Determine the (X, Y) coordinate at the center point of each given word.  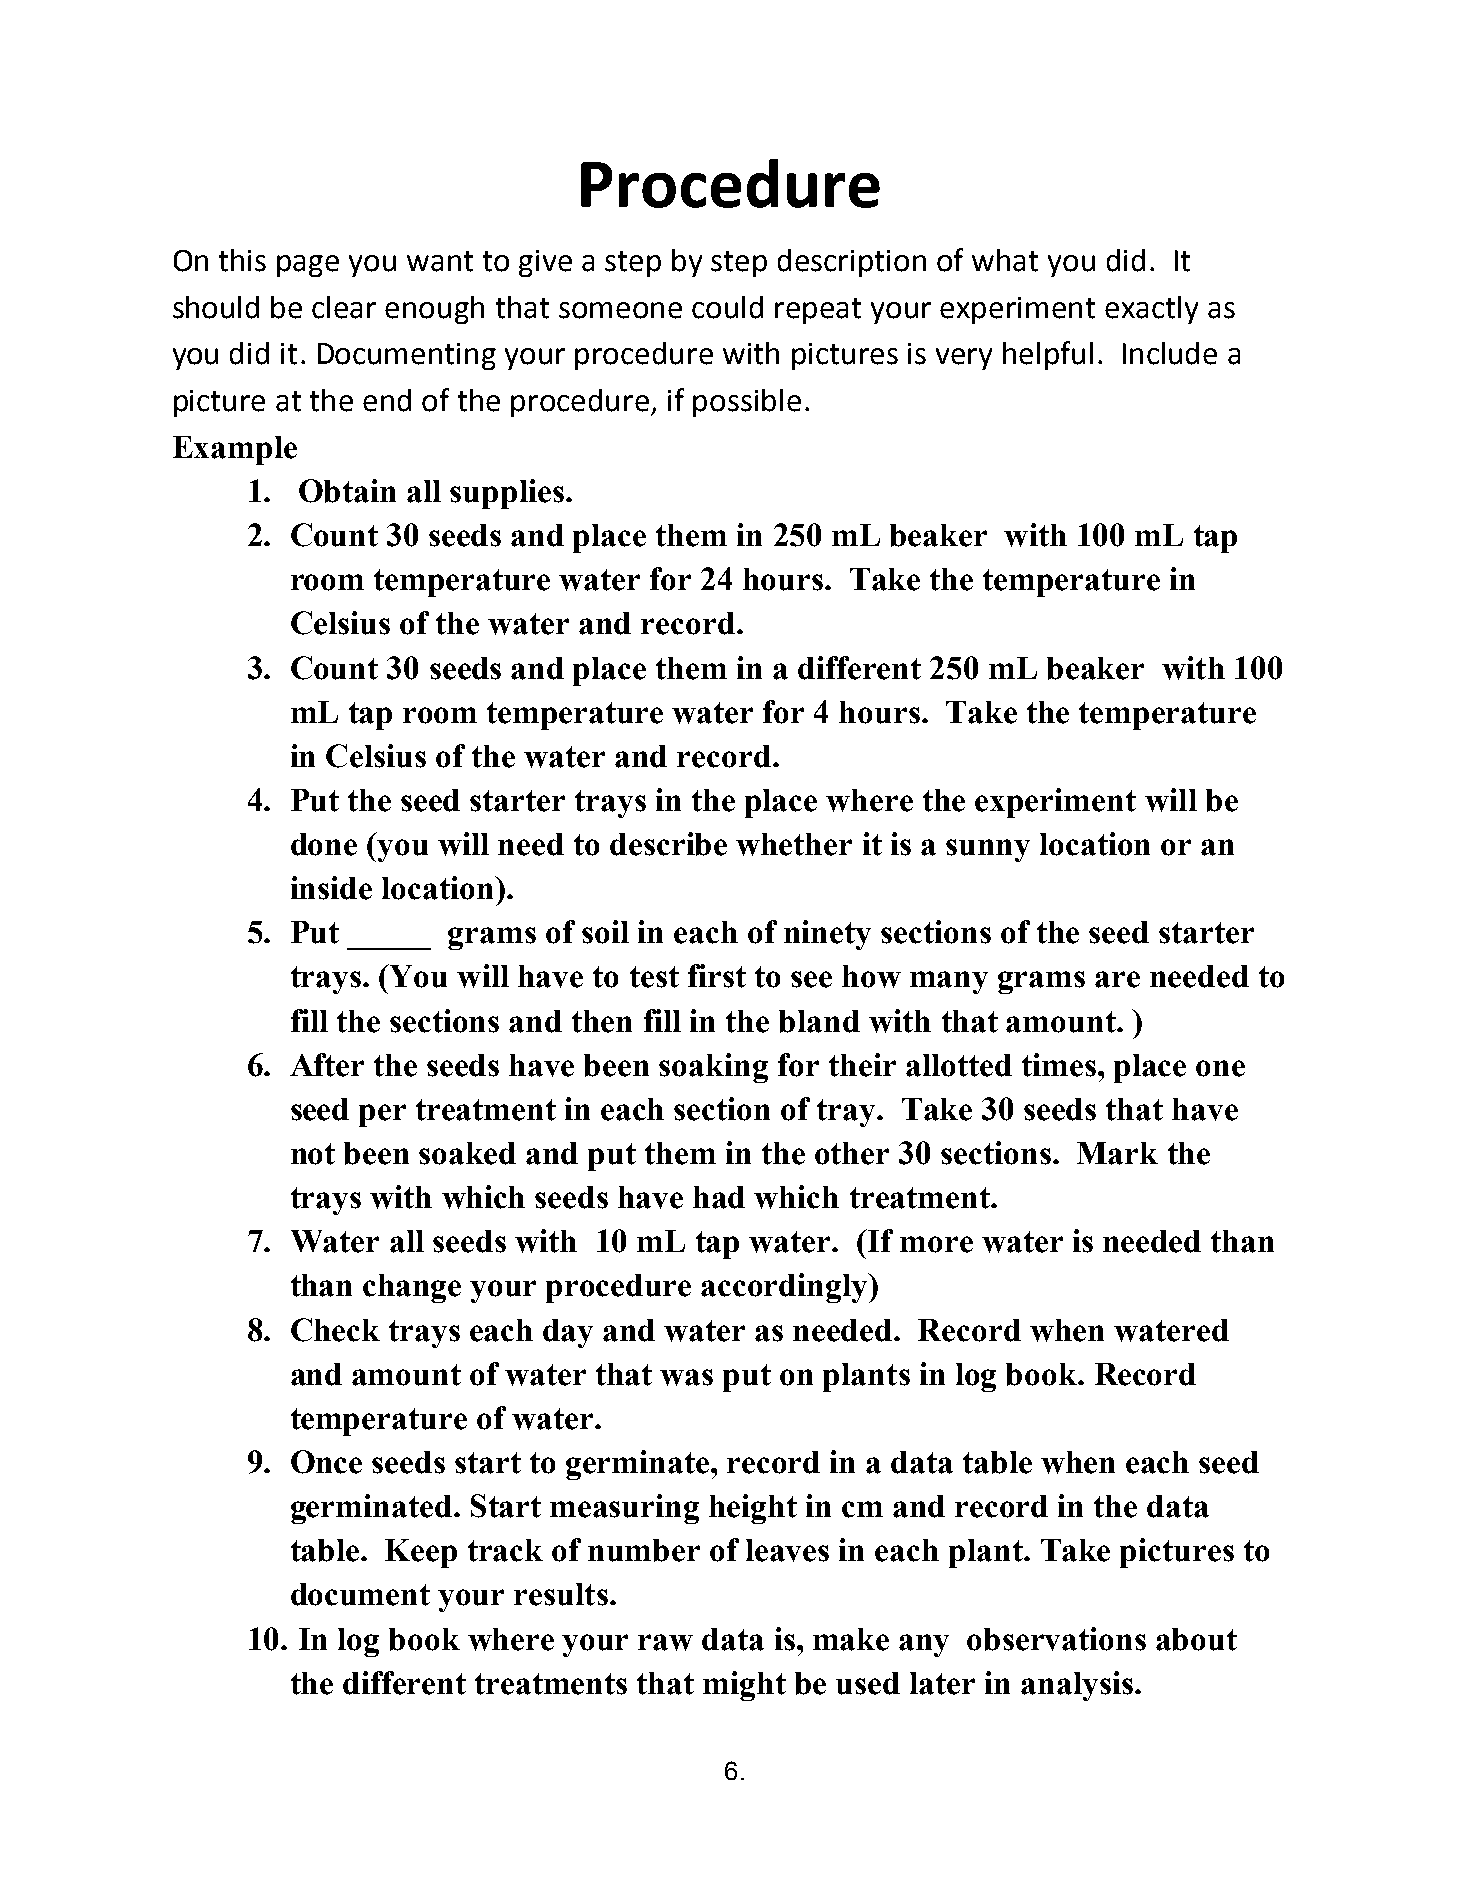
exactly (1151, 310)
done (324, 844)
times (1059, 1065)
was (686, 1377)
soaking (713, 1068)
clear (344, 307)
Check (335, 1330)
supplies (507, 494)
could (727, 307)
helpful (1048, 355)
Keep (421, 1553)
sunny (988, 850)
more (936, 1244)
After (327, 1065)
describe (668, 844)
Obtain (347, 491)
